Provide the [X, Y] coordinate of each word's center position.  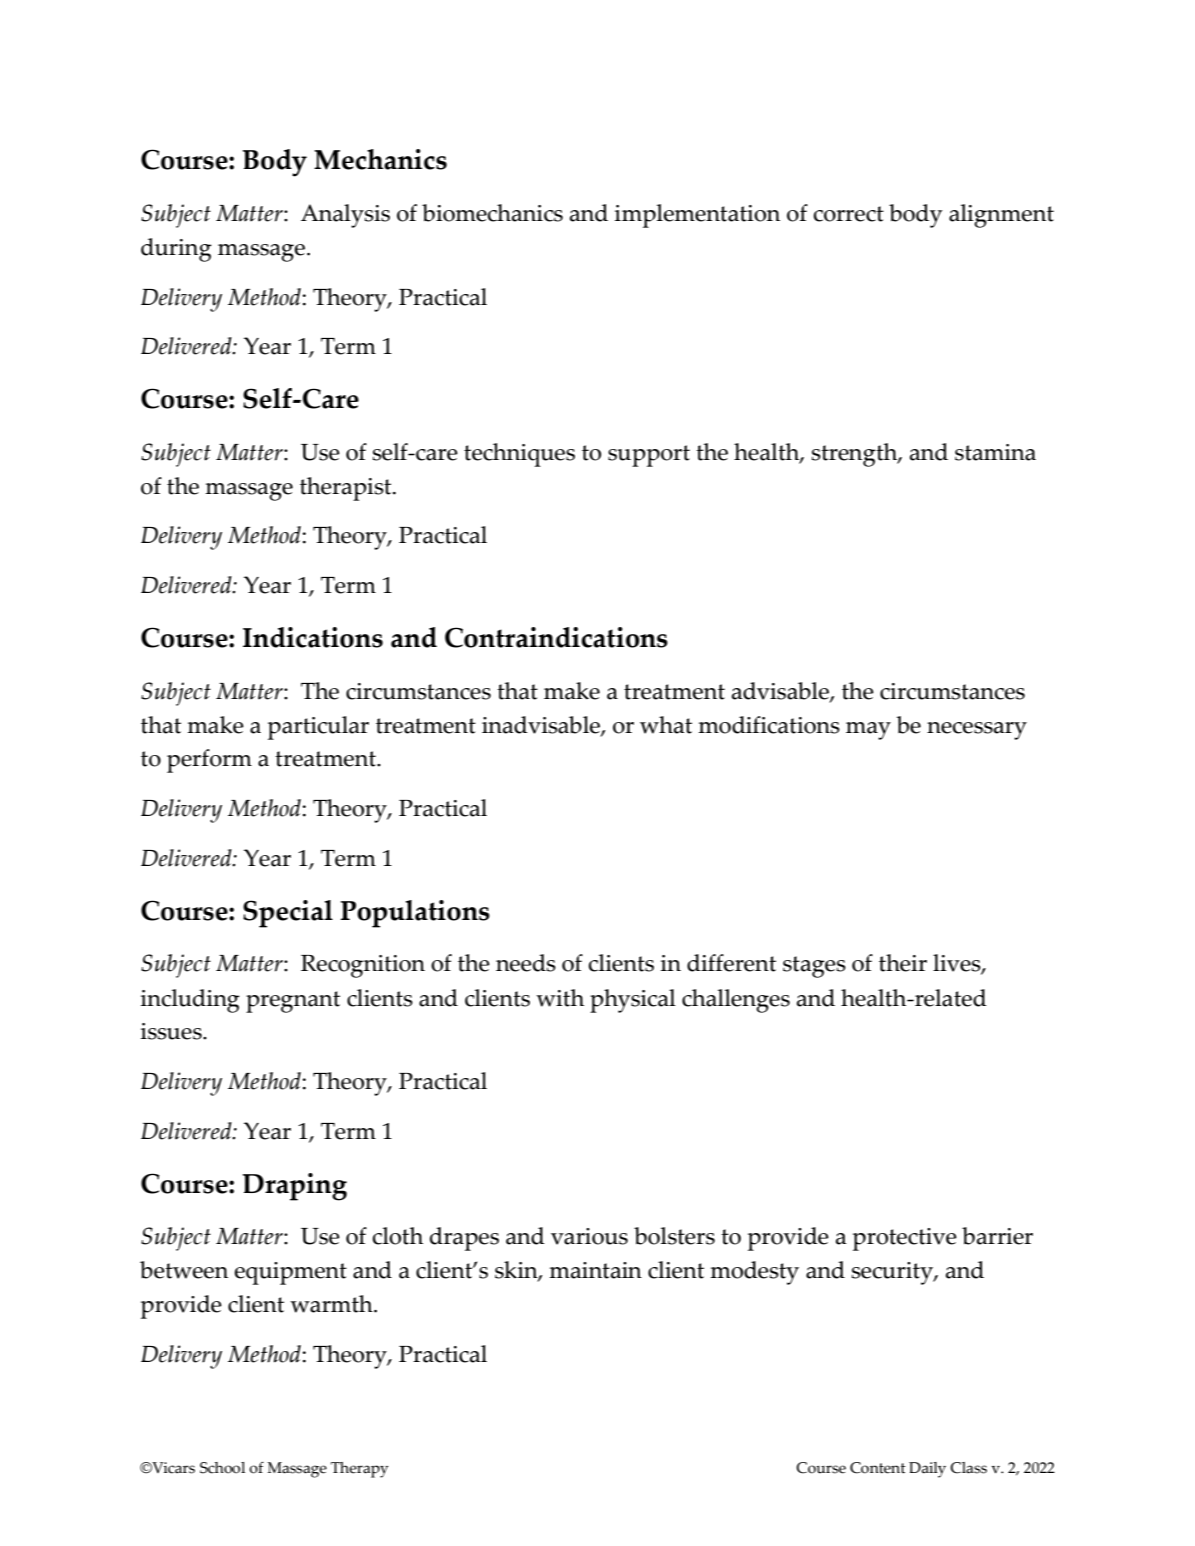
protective [905, 1239]
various [589, 1236]
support [649, 456]
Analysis [345, 216]
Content [878, 1468]
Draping [295, 1187]
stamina [995, 452]
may [868, 731]
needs [526, 963]
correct [849, 214]
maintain [595, 1270]
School [222, 1468]
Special [288, 914]
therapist [347, 489]
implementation [697, 216]
